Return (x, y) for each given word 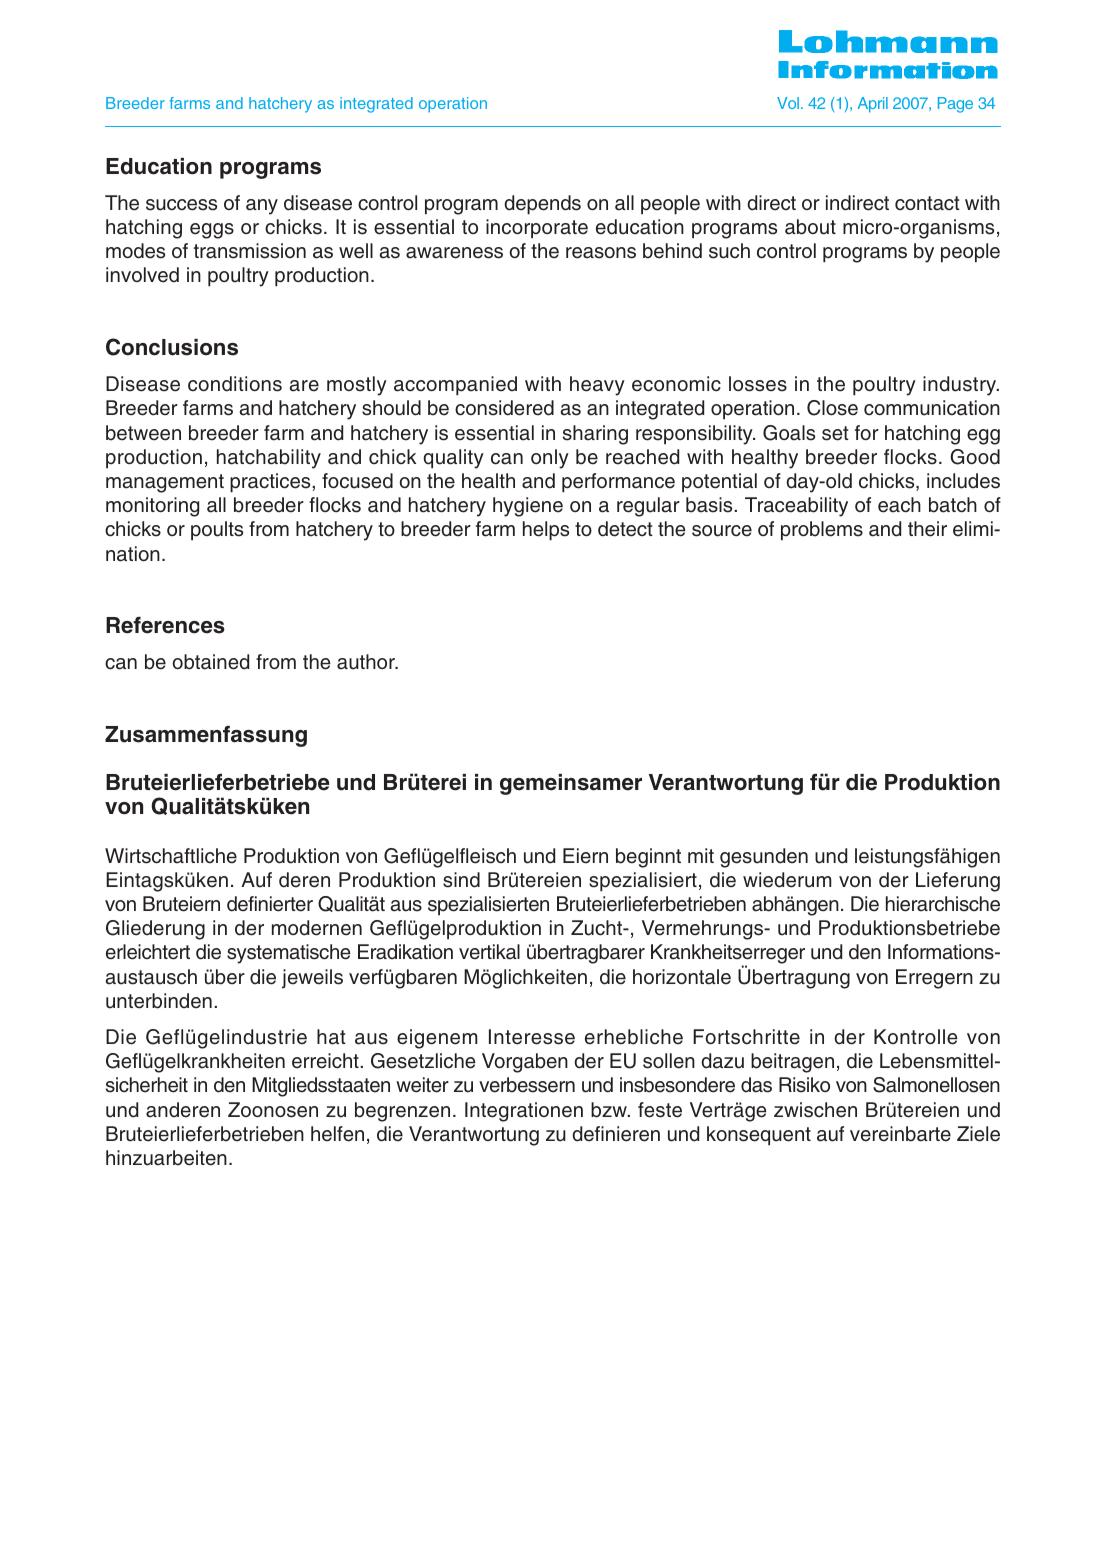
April (873, 105)
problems (822, 531)
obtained (210, 662)
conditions (235, 384)
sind (461, 880)
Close (832, 408)
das (756, 1085)
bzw (610, 1110)
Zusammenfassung (206, 736)
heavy (597, 386)
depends (542, 205)
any (262, 207)
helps (546, 531)
